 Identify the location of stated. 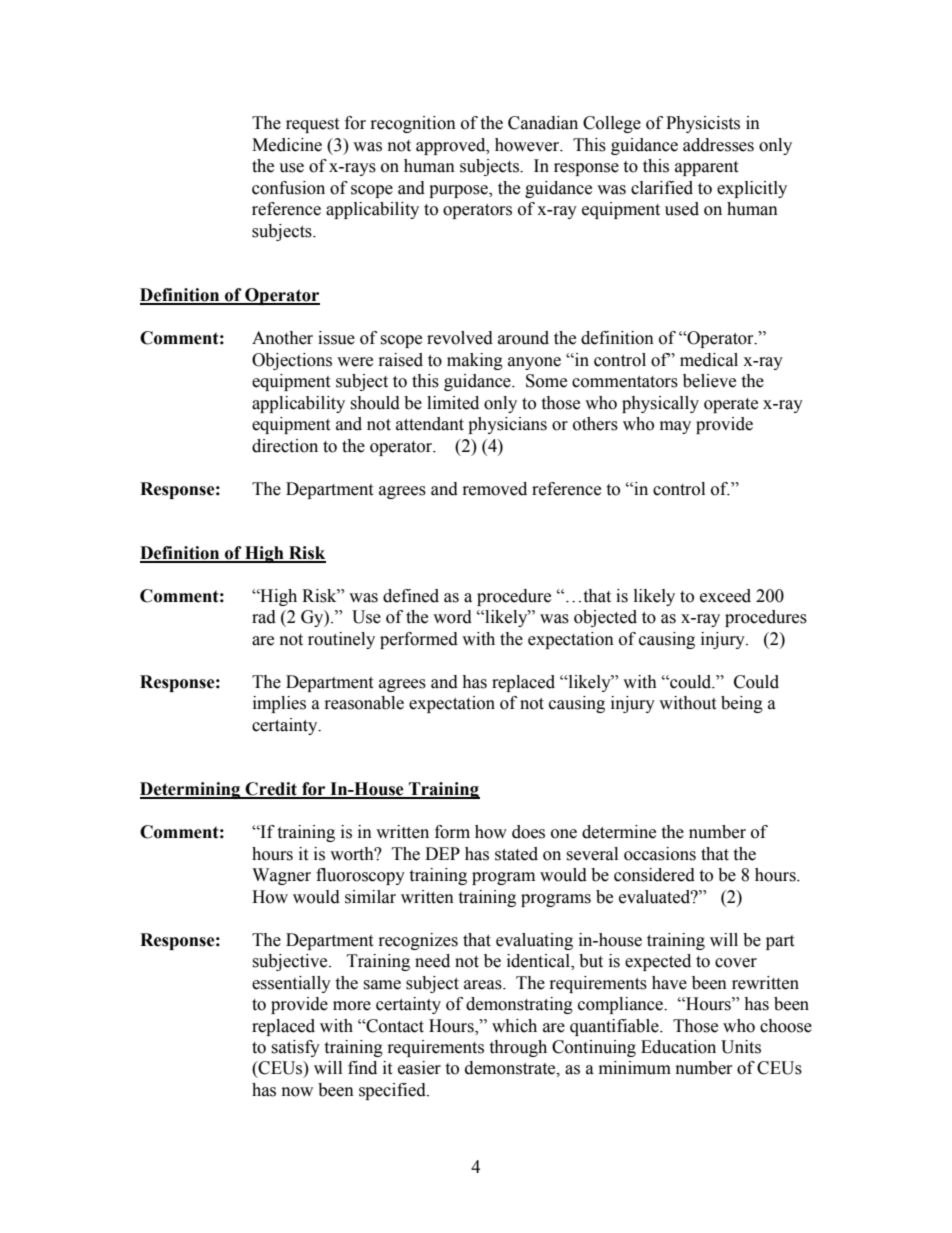
(516, 854).
